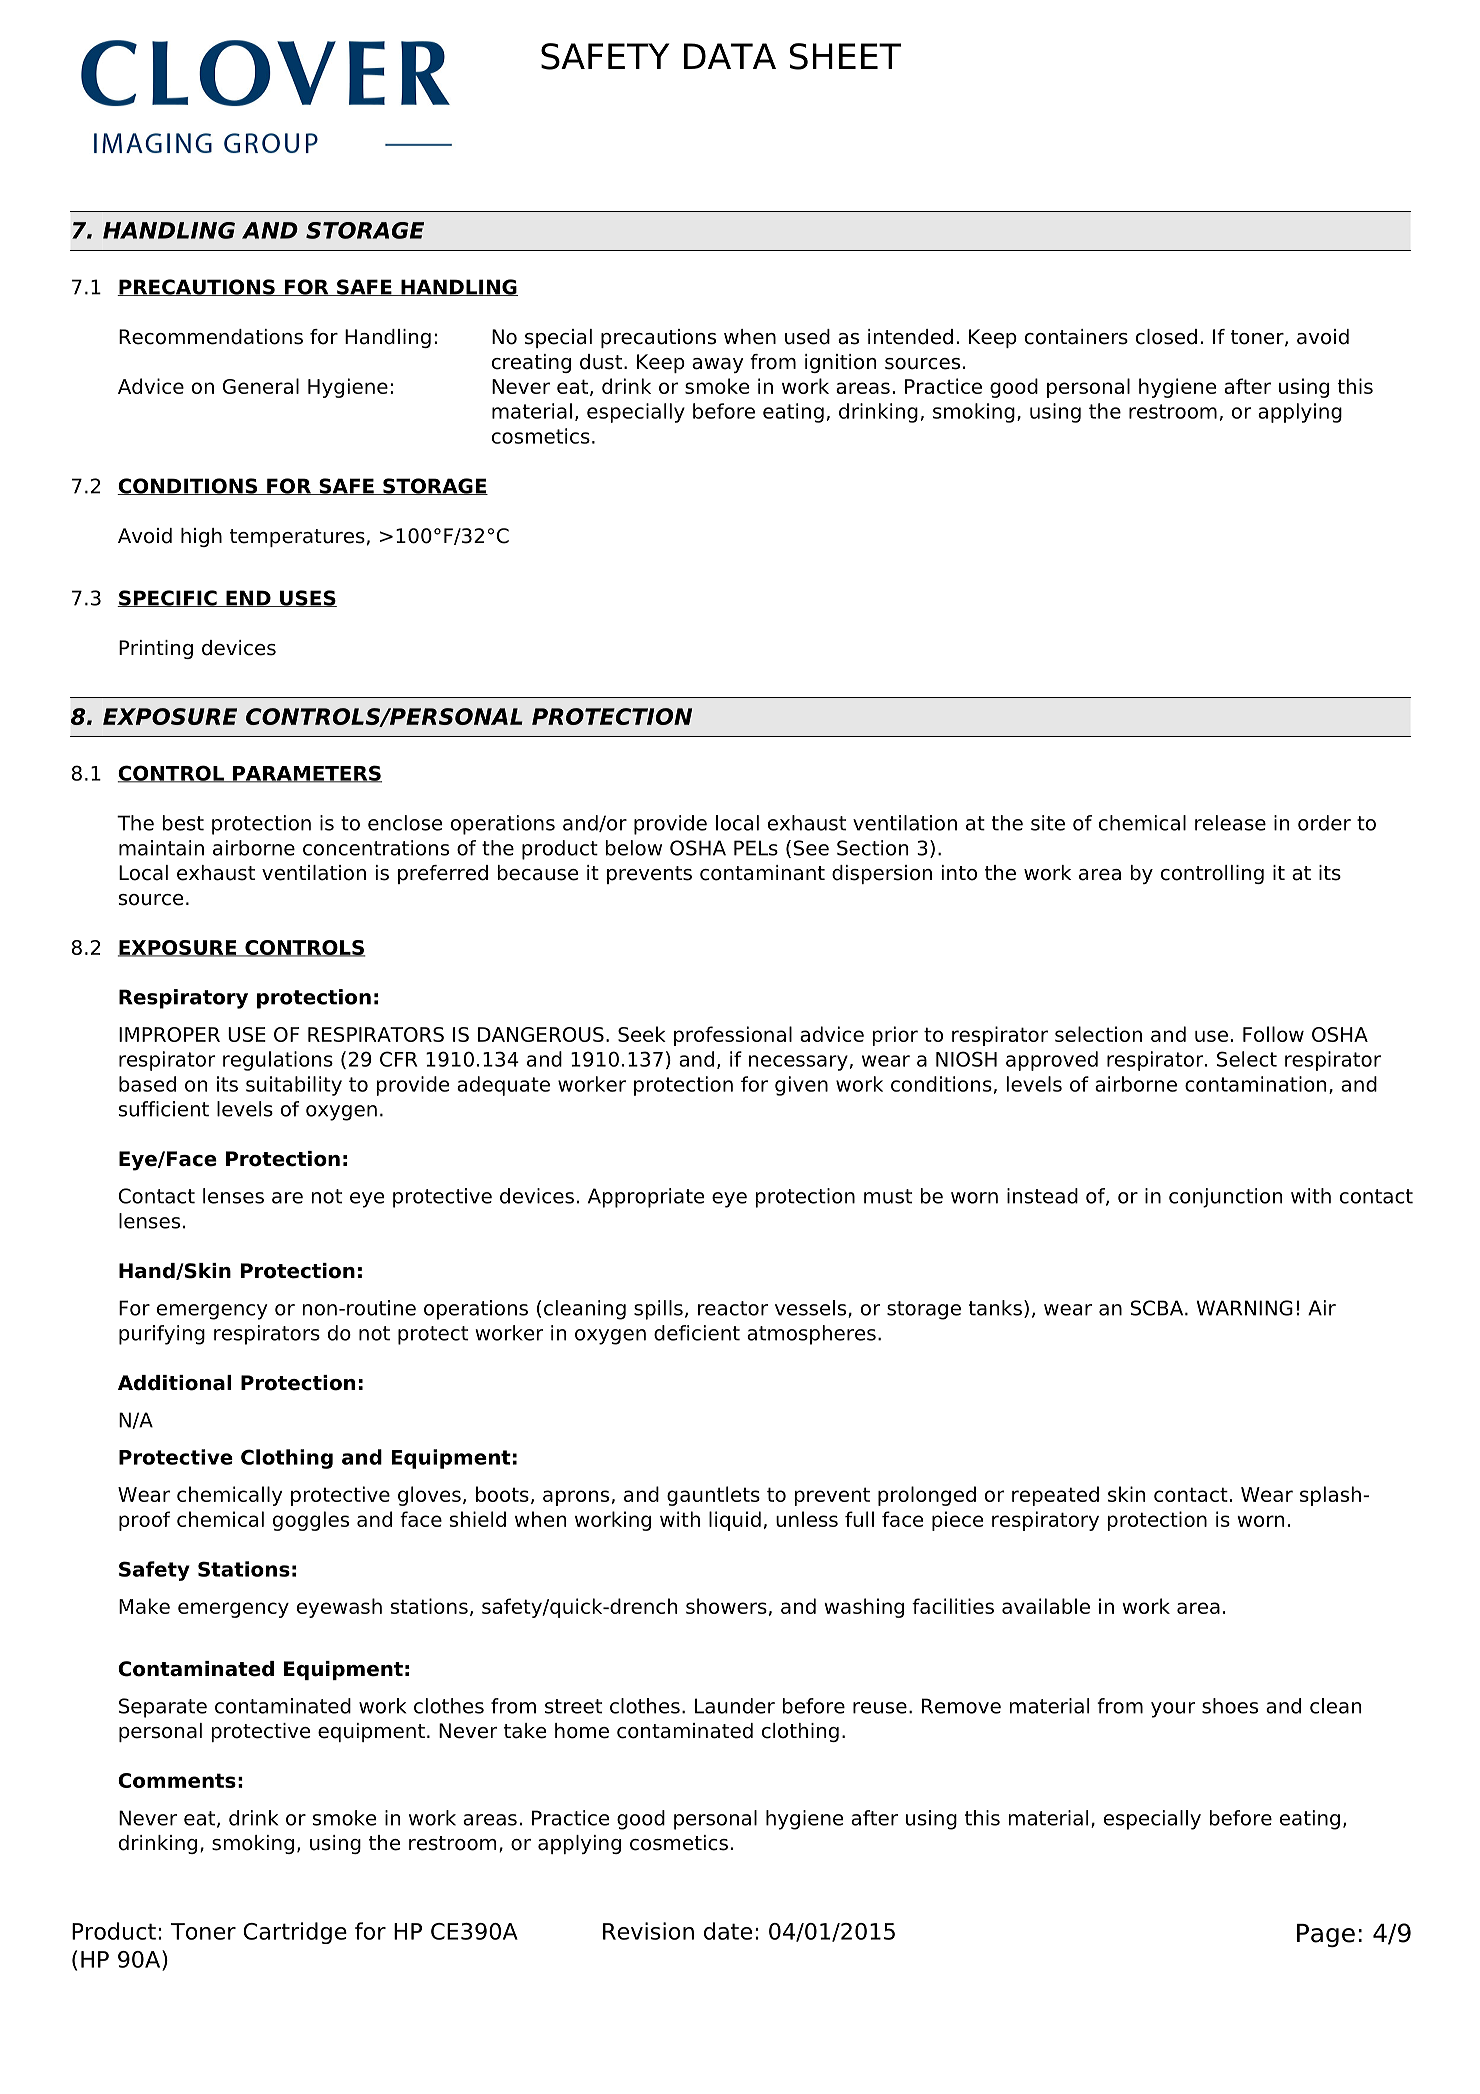  Describe the element at coordinates (1273, 1034) in the document. I see `Follow` at that location.
